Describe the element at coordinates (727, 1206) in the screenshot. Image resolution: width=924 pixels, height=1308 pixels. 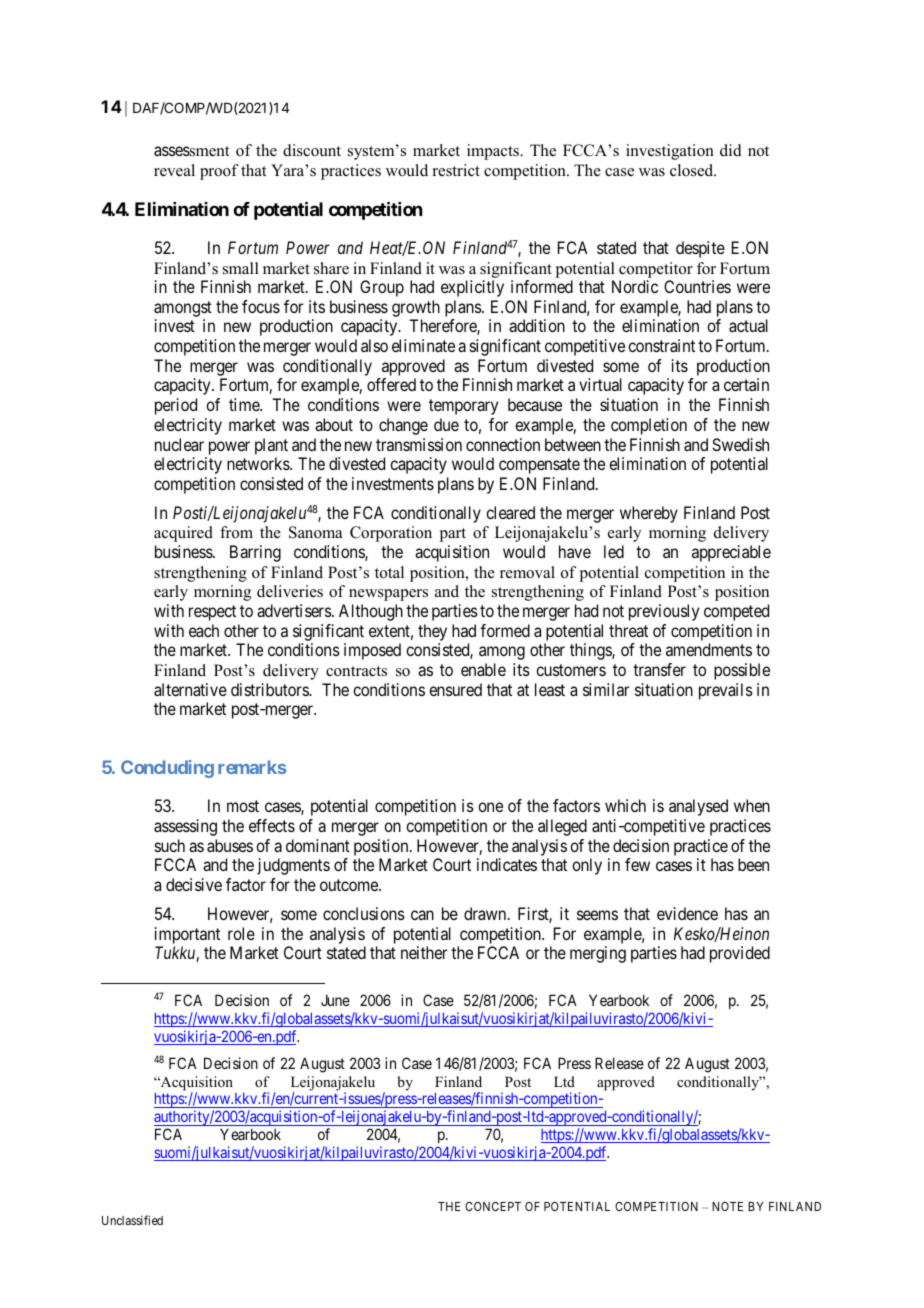
I see `NOTE` at that location.
